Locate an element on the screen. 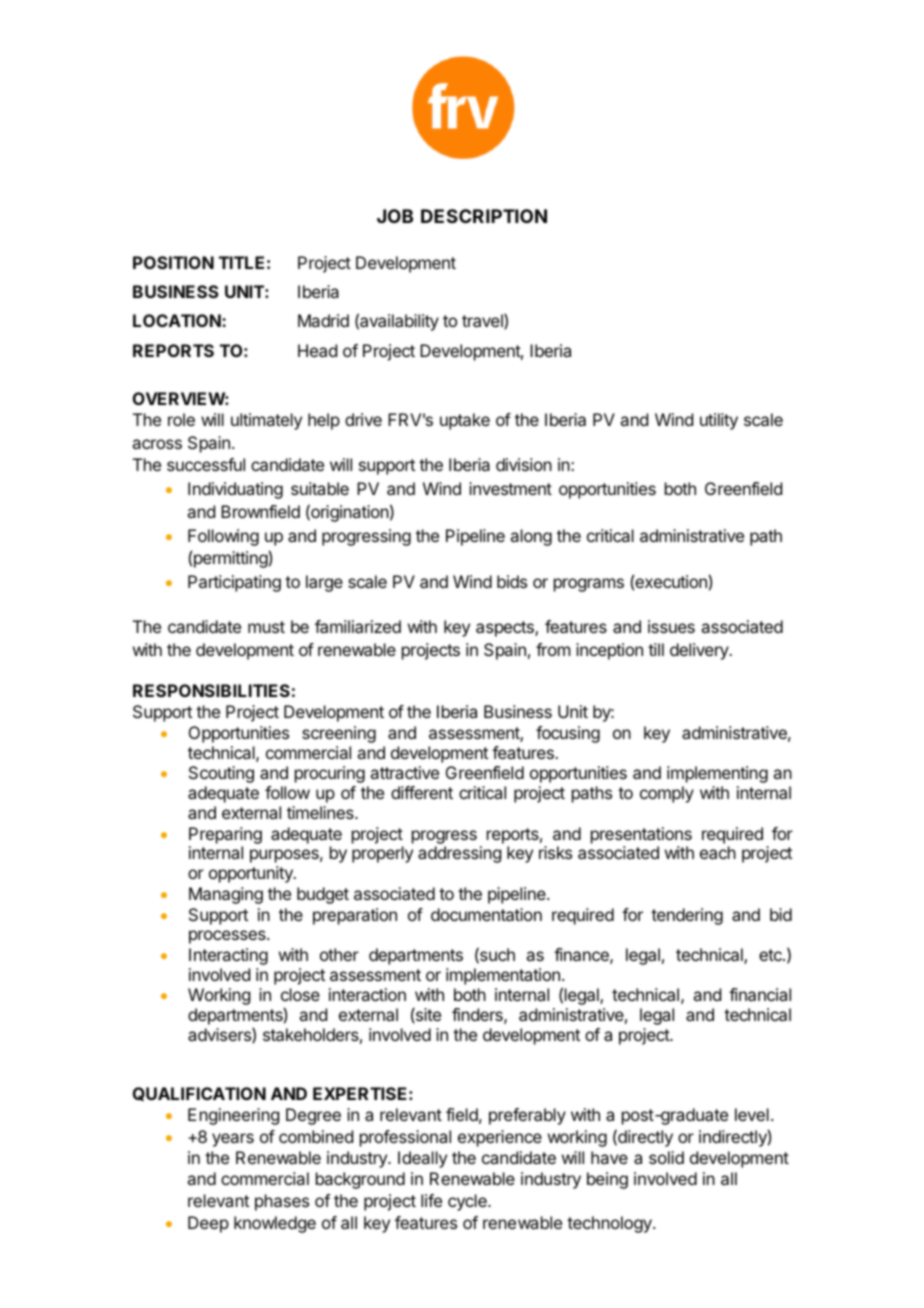 The height and width of the screenshot is (1308, 924). utility is located at coordinates (719, 421).
